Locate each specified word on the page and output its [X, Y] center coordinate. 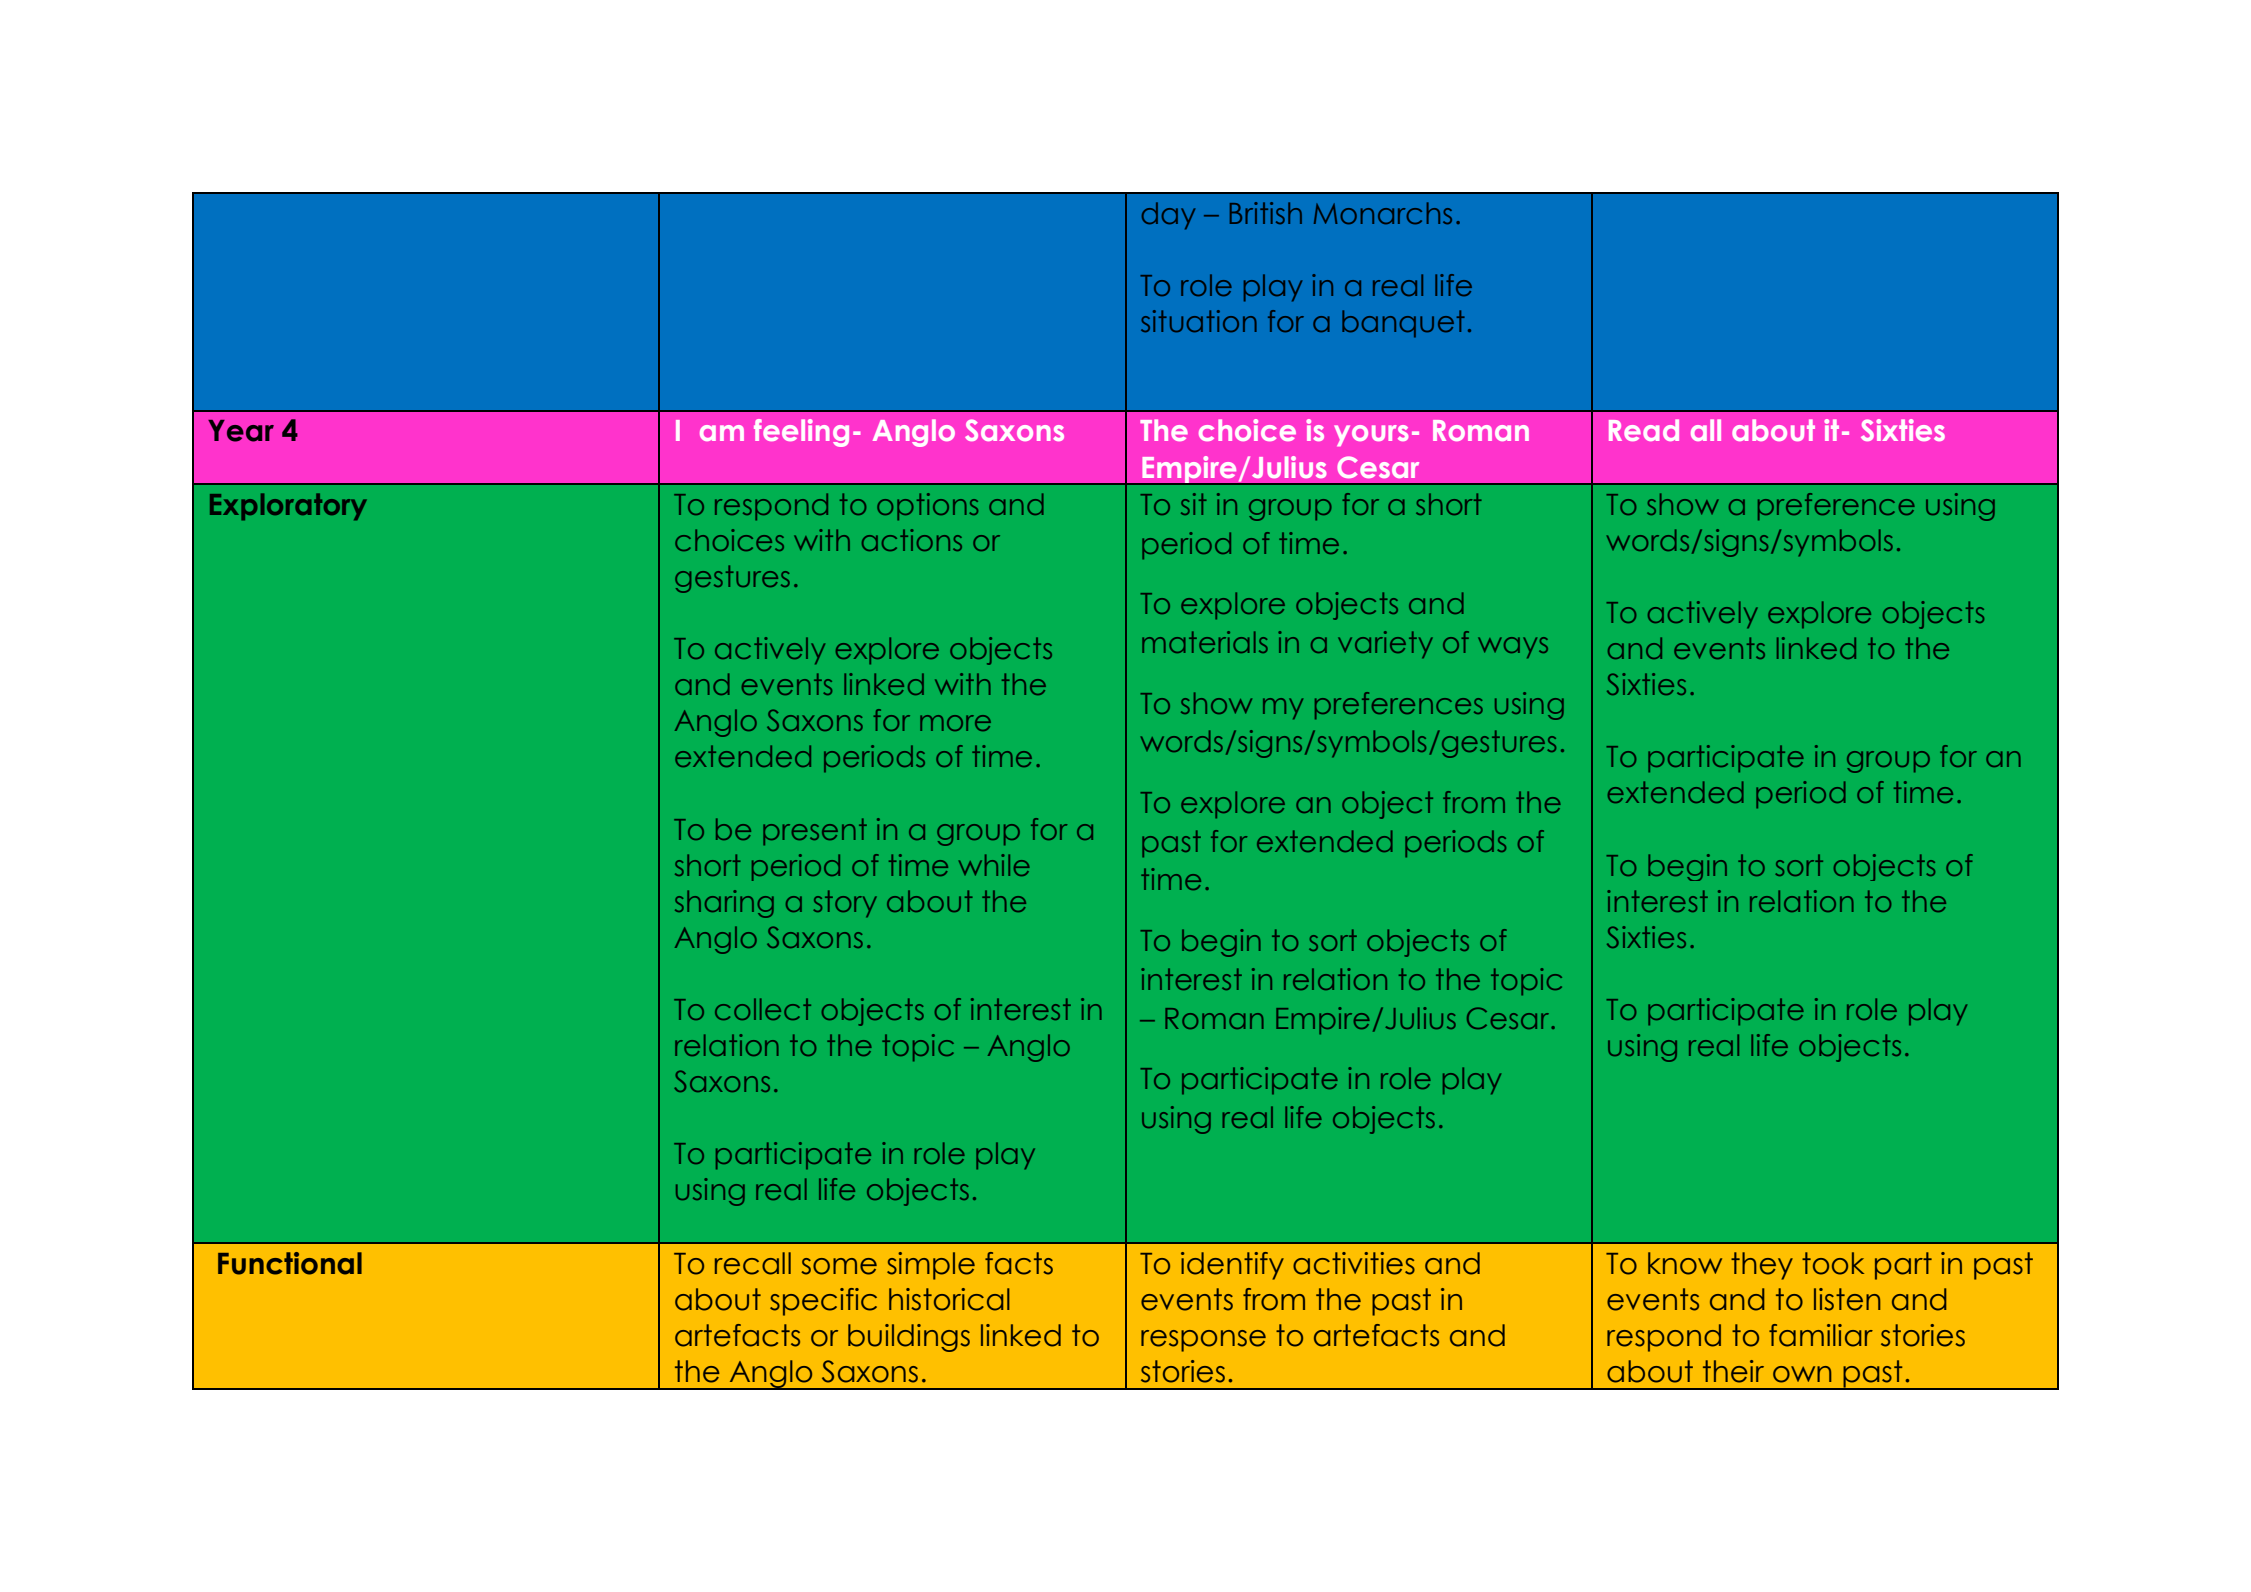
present [815, 831]
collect [763, 1009]
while [994, 865]
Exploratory [288, 507]
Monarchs [1383, 213]
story [845, 903]
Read [1644, 430]
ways [1513, 647]
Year [241, 431]
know [1685, 1263]
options [927, 506]
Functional [290, 1263]
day [1168, 216]
